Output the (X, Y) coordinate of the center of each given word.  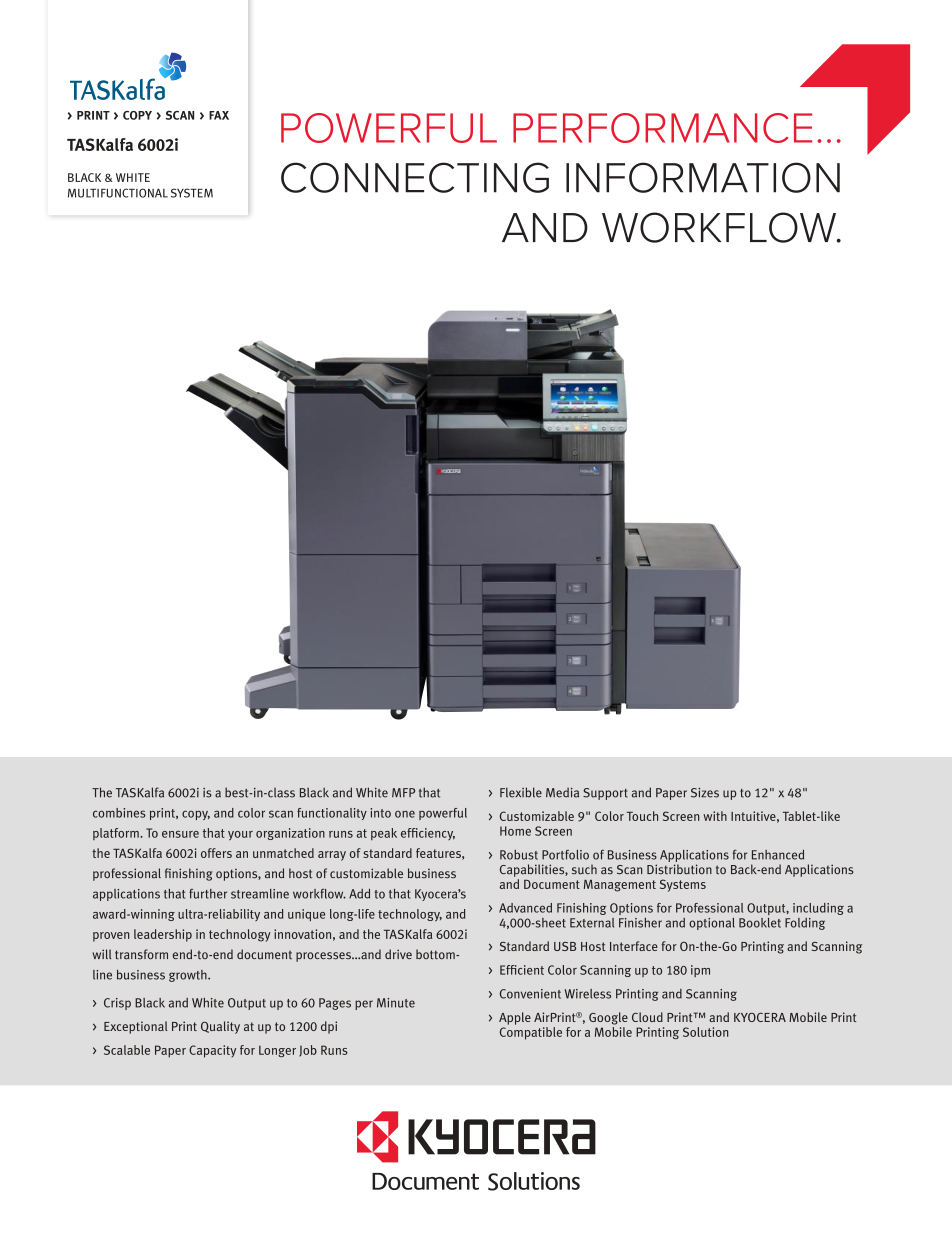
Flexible (521, 792)
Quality (220, 1027)
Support (605, 794)
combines (119, 813)
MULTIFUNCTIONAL (118, 193)
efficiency (428, 834)
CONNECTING (415, 177)
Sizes (705, 793)
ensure (180, 834)
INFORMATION (703, 177)
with (715, 816)
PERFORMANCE (662, 128)
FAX (219, 115)
